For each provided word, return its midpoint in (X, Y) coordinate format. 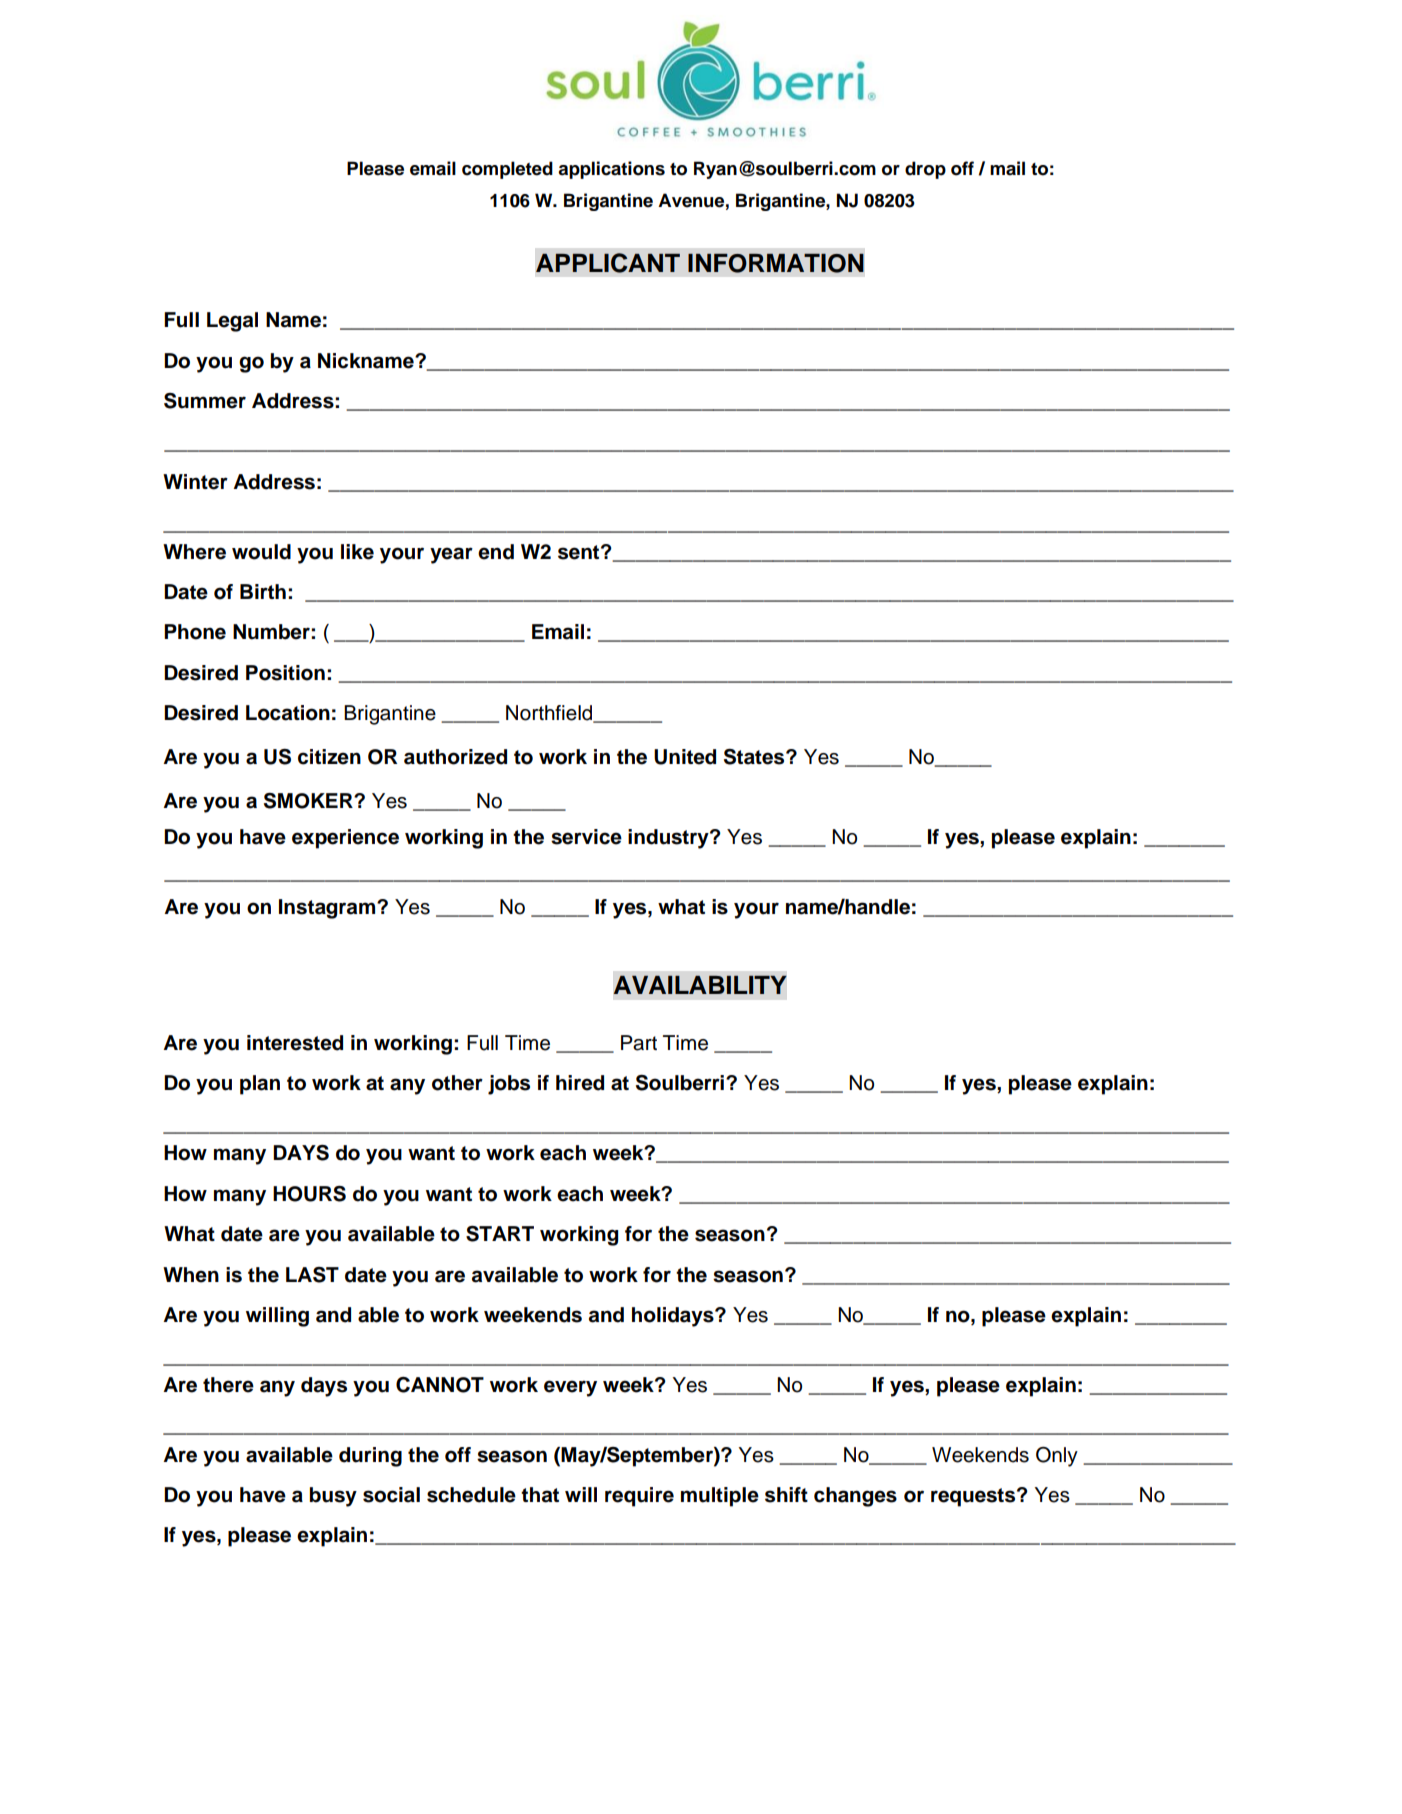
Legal (232, 322)
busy (333, 1497)
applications (611, 170)
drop (925, 170)
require (639, 1497)
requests (974, 1497)
